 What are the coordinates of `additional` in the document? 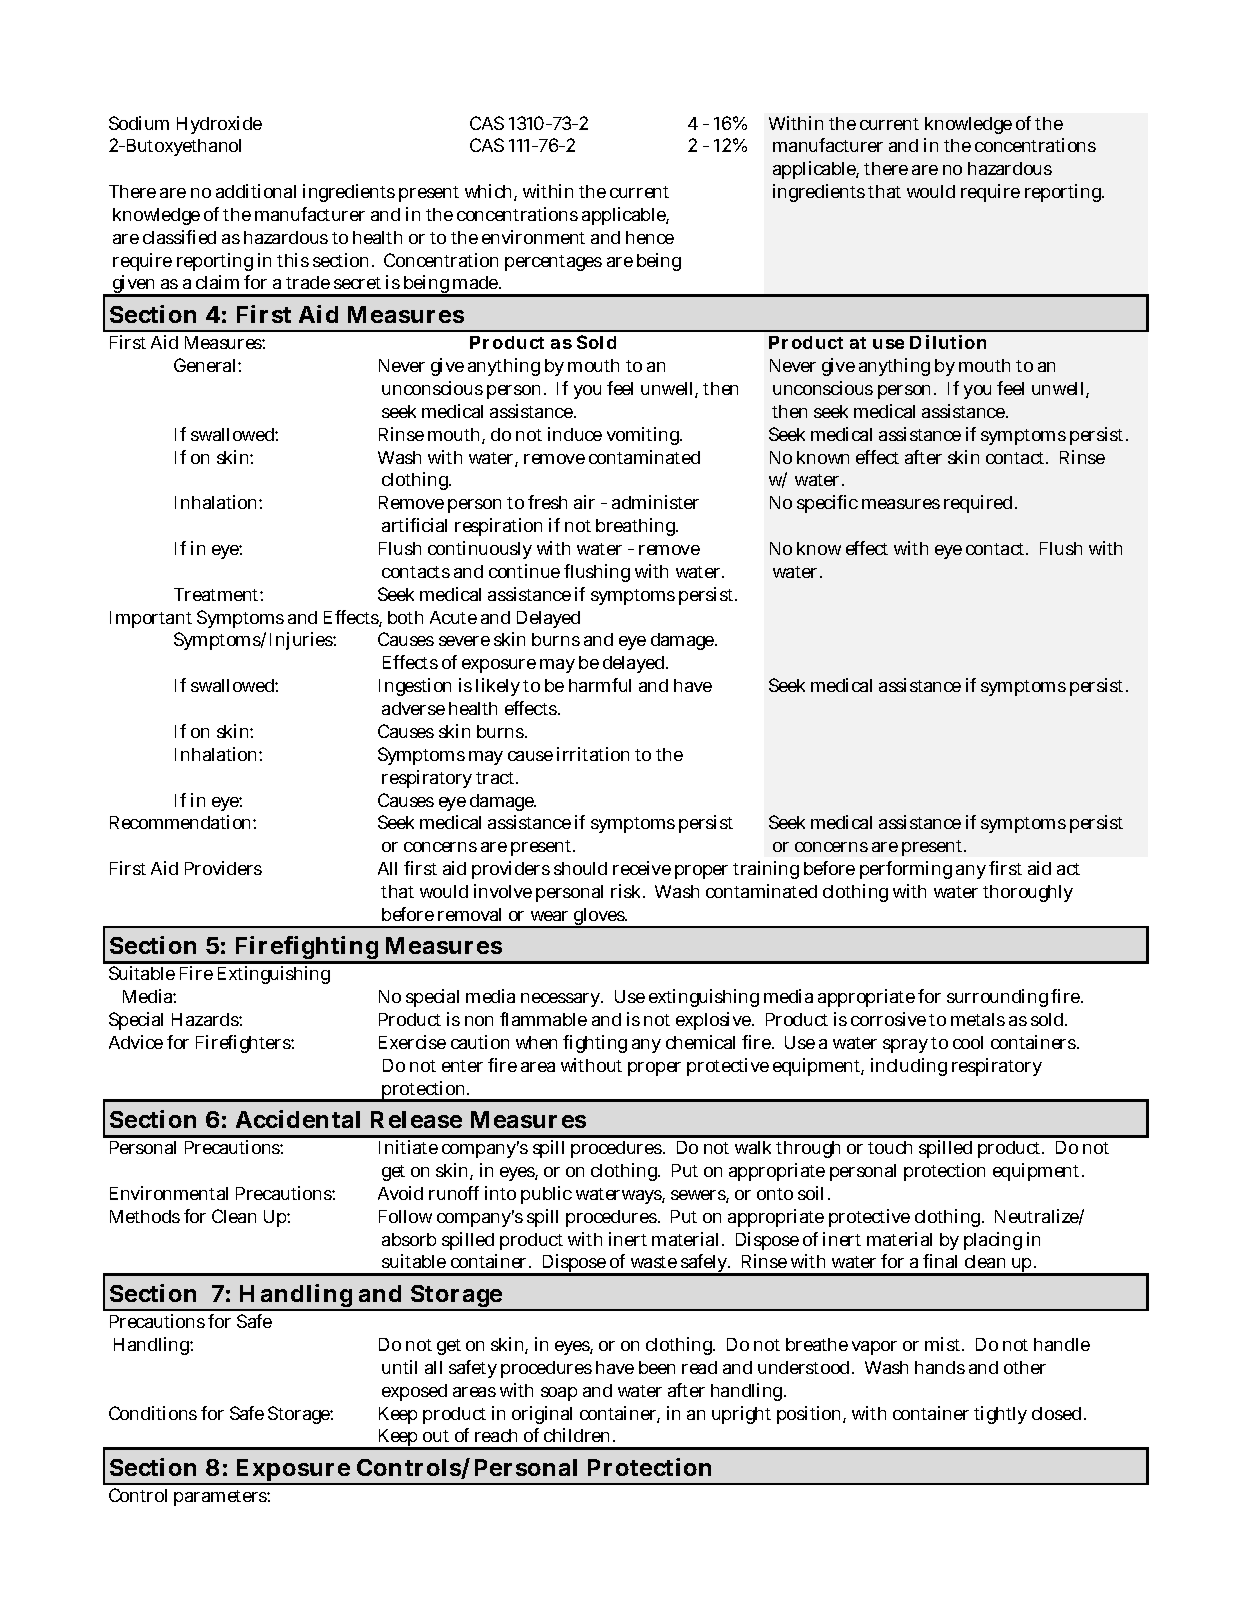 It's located at (256, 191).
